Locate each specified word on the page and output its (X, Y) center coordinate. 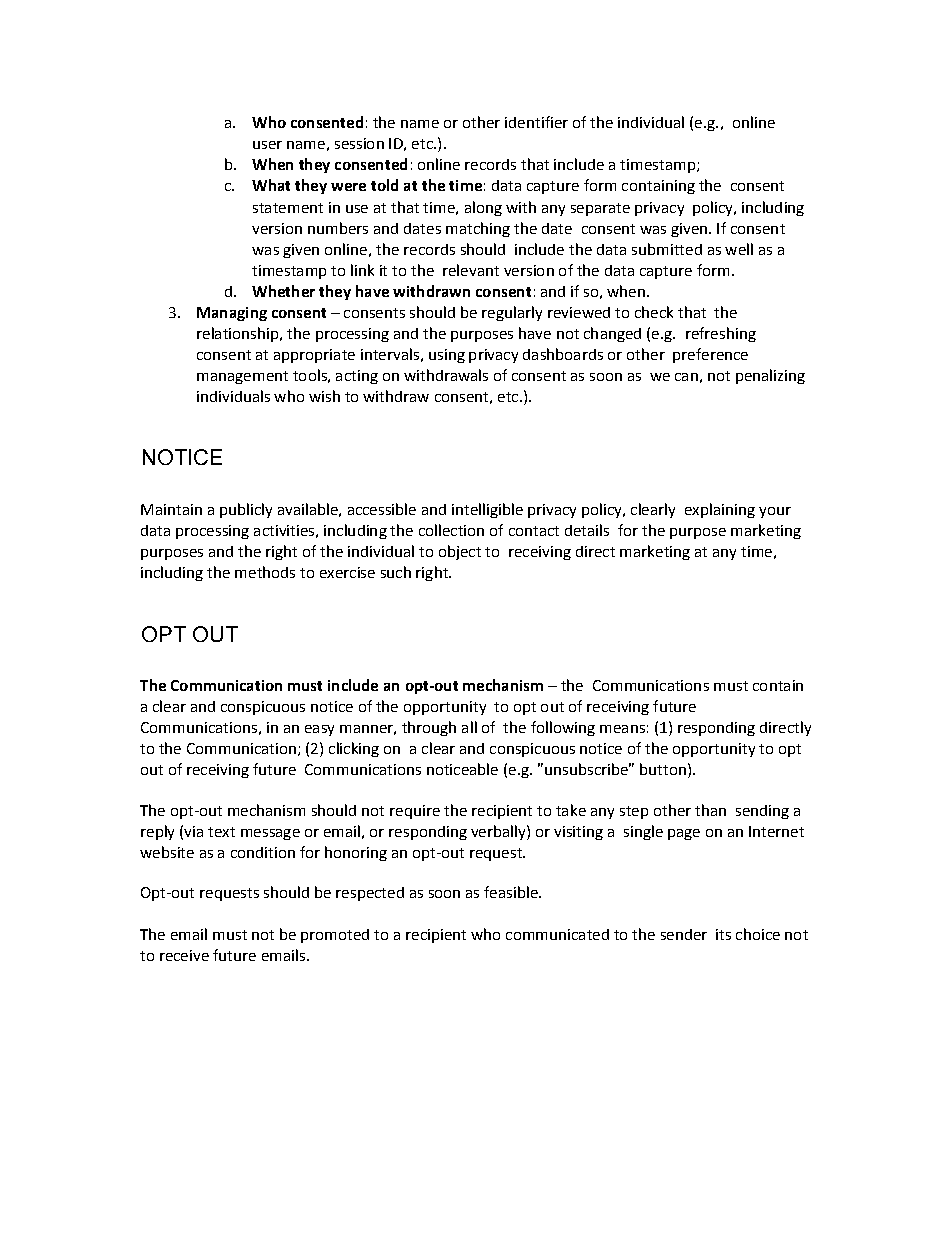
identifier (536, 122)
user (267, 145)
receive (184, 955)
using (447, 356)
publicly (246, 510)
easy (319, 730)
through (429, 728)
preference (710, 355)
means (622, 729)
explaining (720, 510)
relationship (239, 334)
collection (451, 530)
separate (600, 209)
